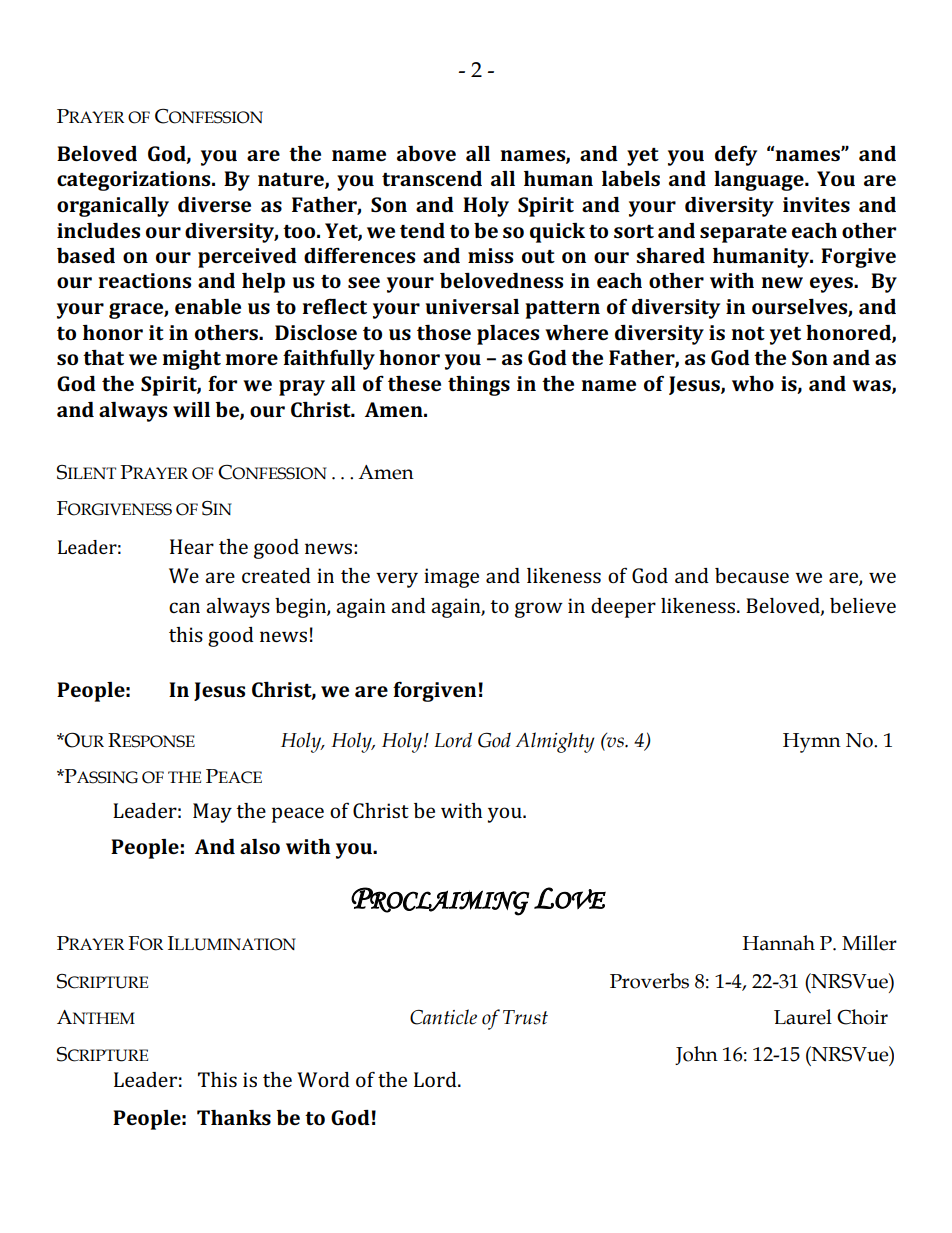 This page has height=1233, width=952. What do you see at coordinates (234, 1117) in the page?
I see `Thanks` at bounding box center [234, 1117].
